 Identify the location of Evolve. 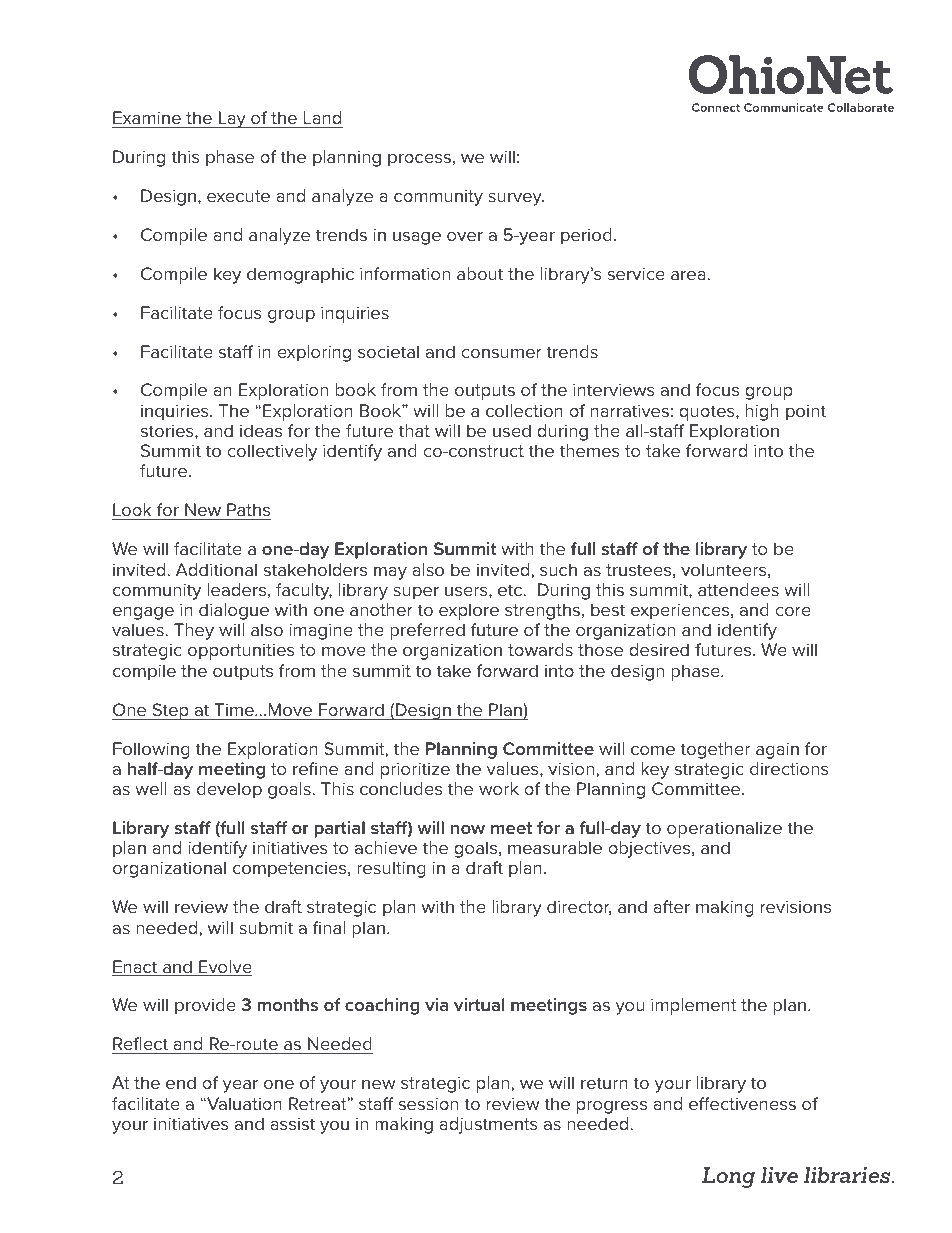
(224, 968).
